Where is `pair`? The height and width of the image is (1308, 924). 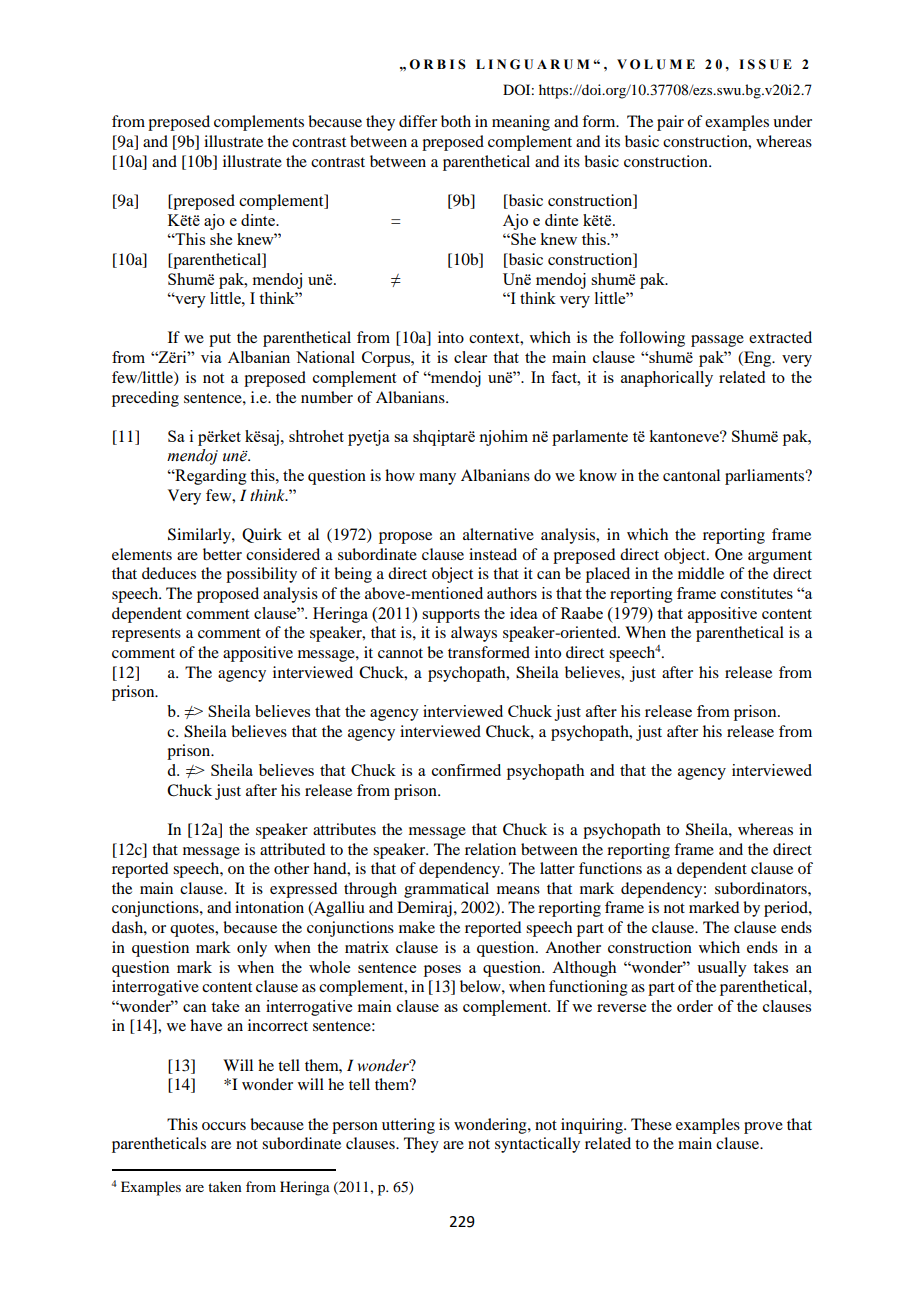 pair is located at coordinates (670, 123).
